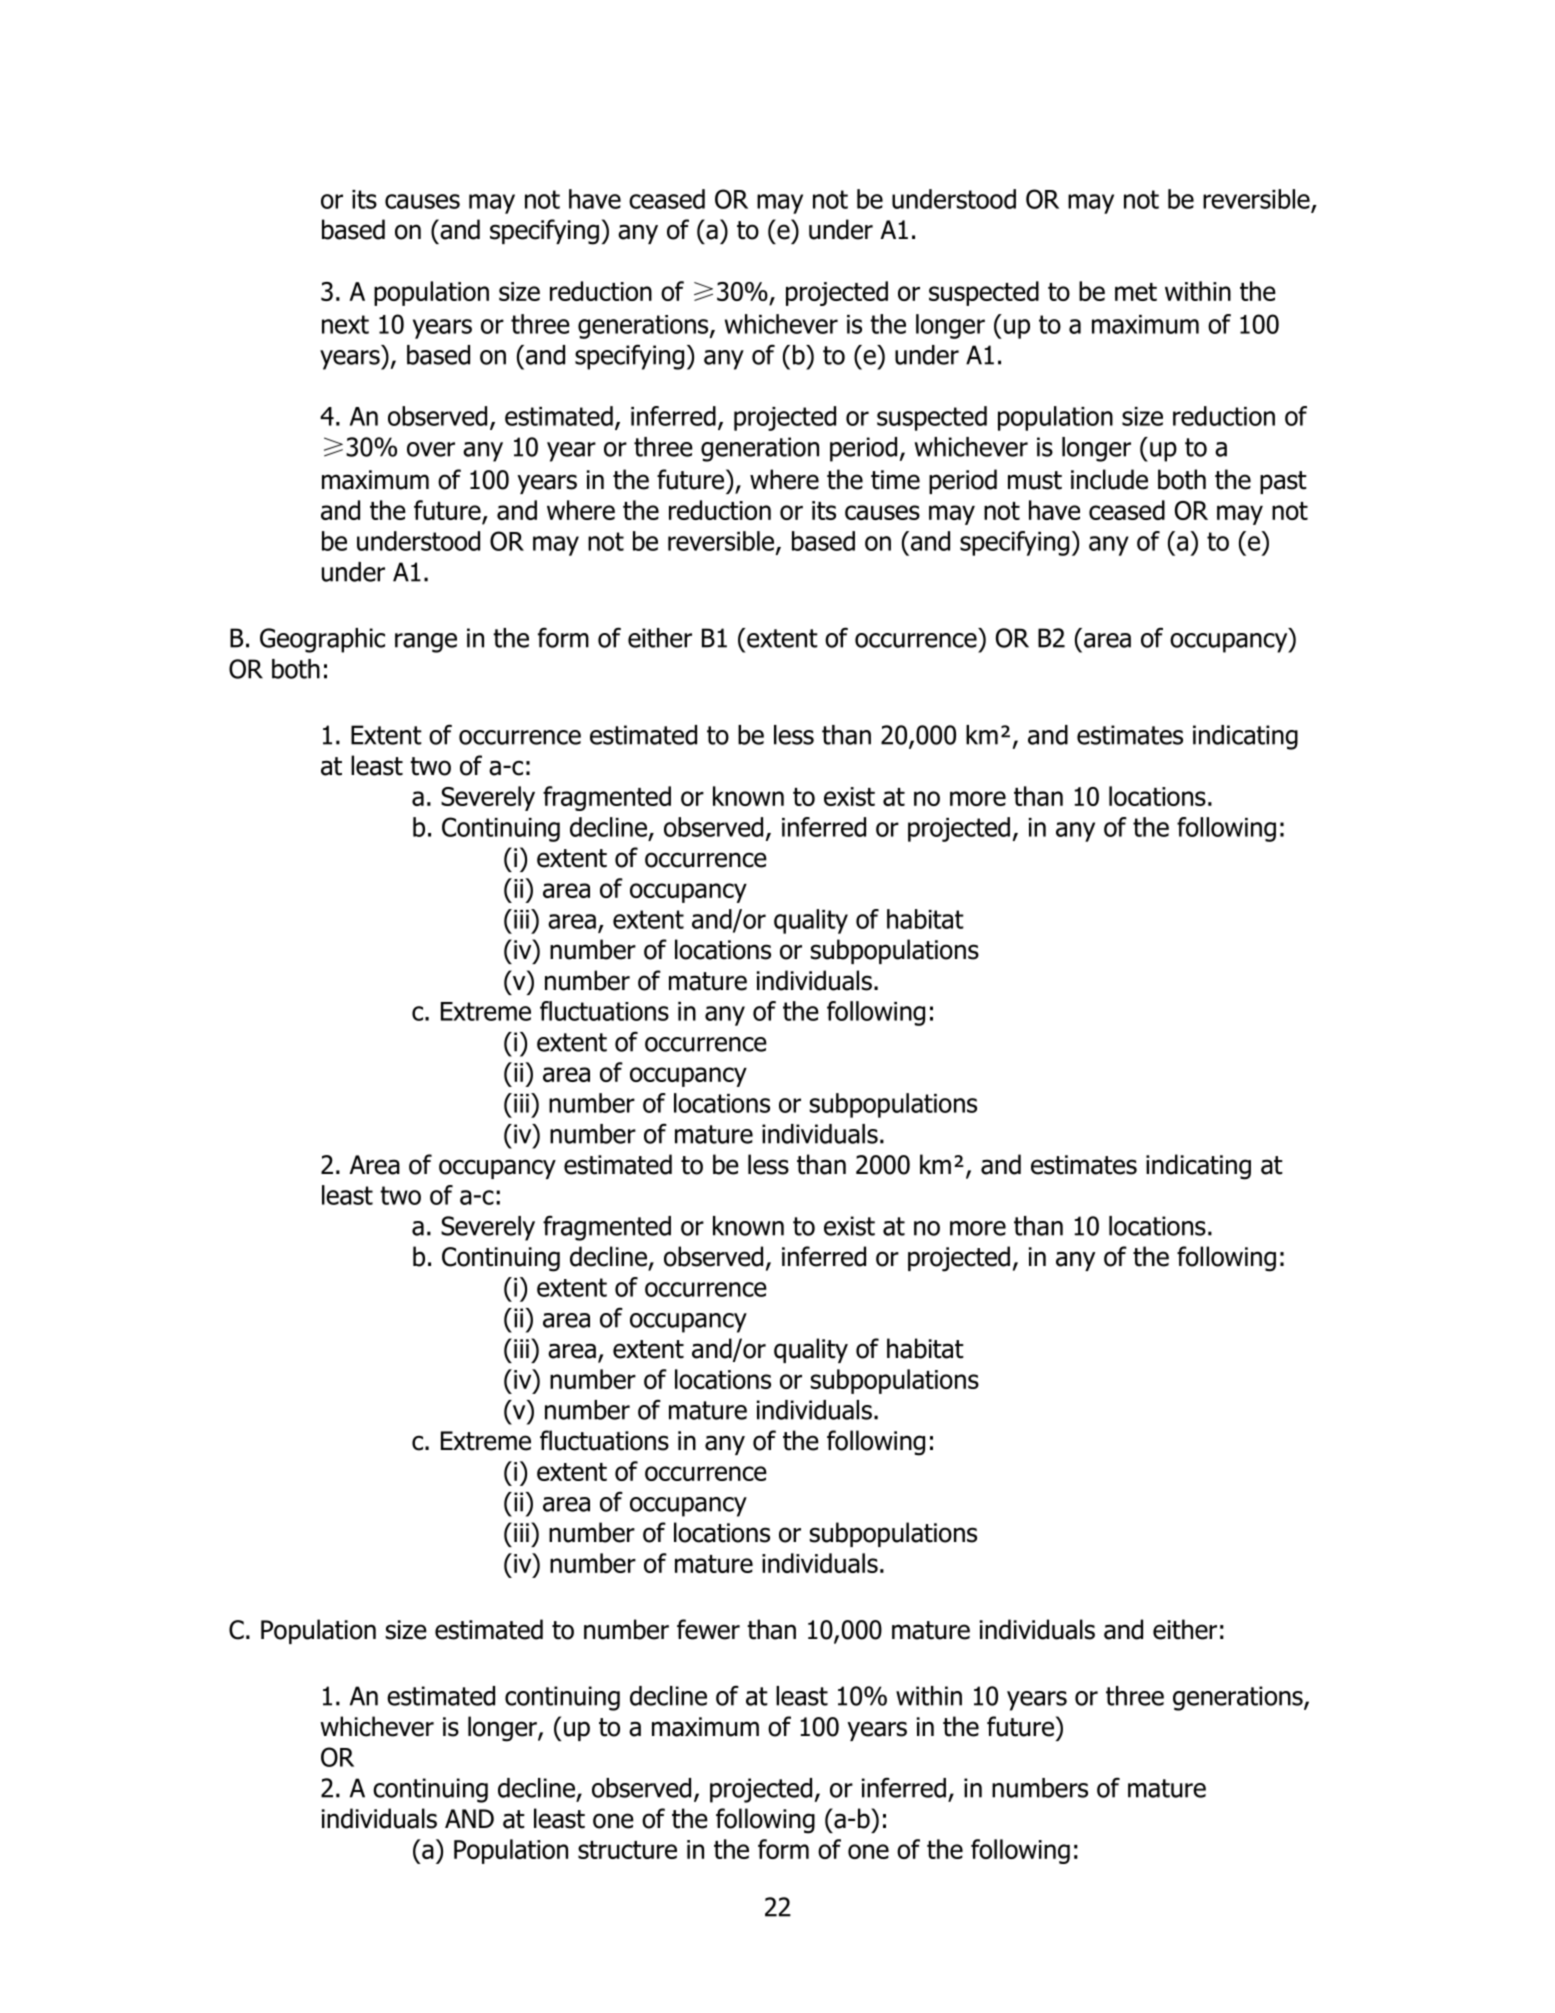 This page has width=1555, height=2013. Describe the element at coordinates (1109, 479) in the page. I see `include` at that location.
